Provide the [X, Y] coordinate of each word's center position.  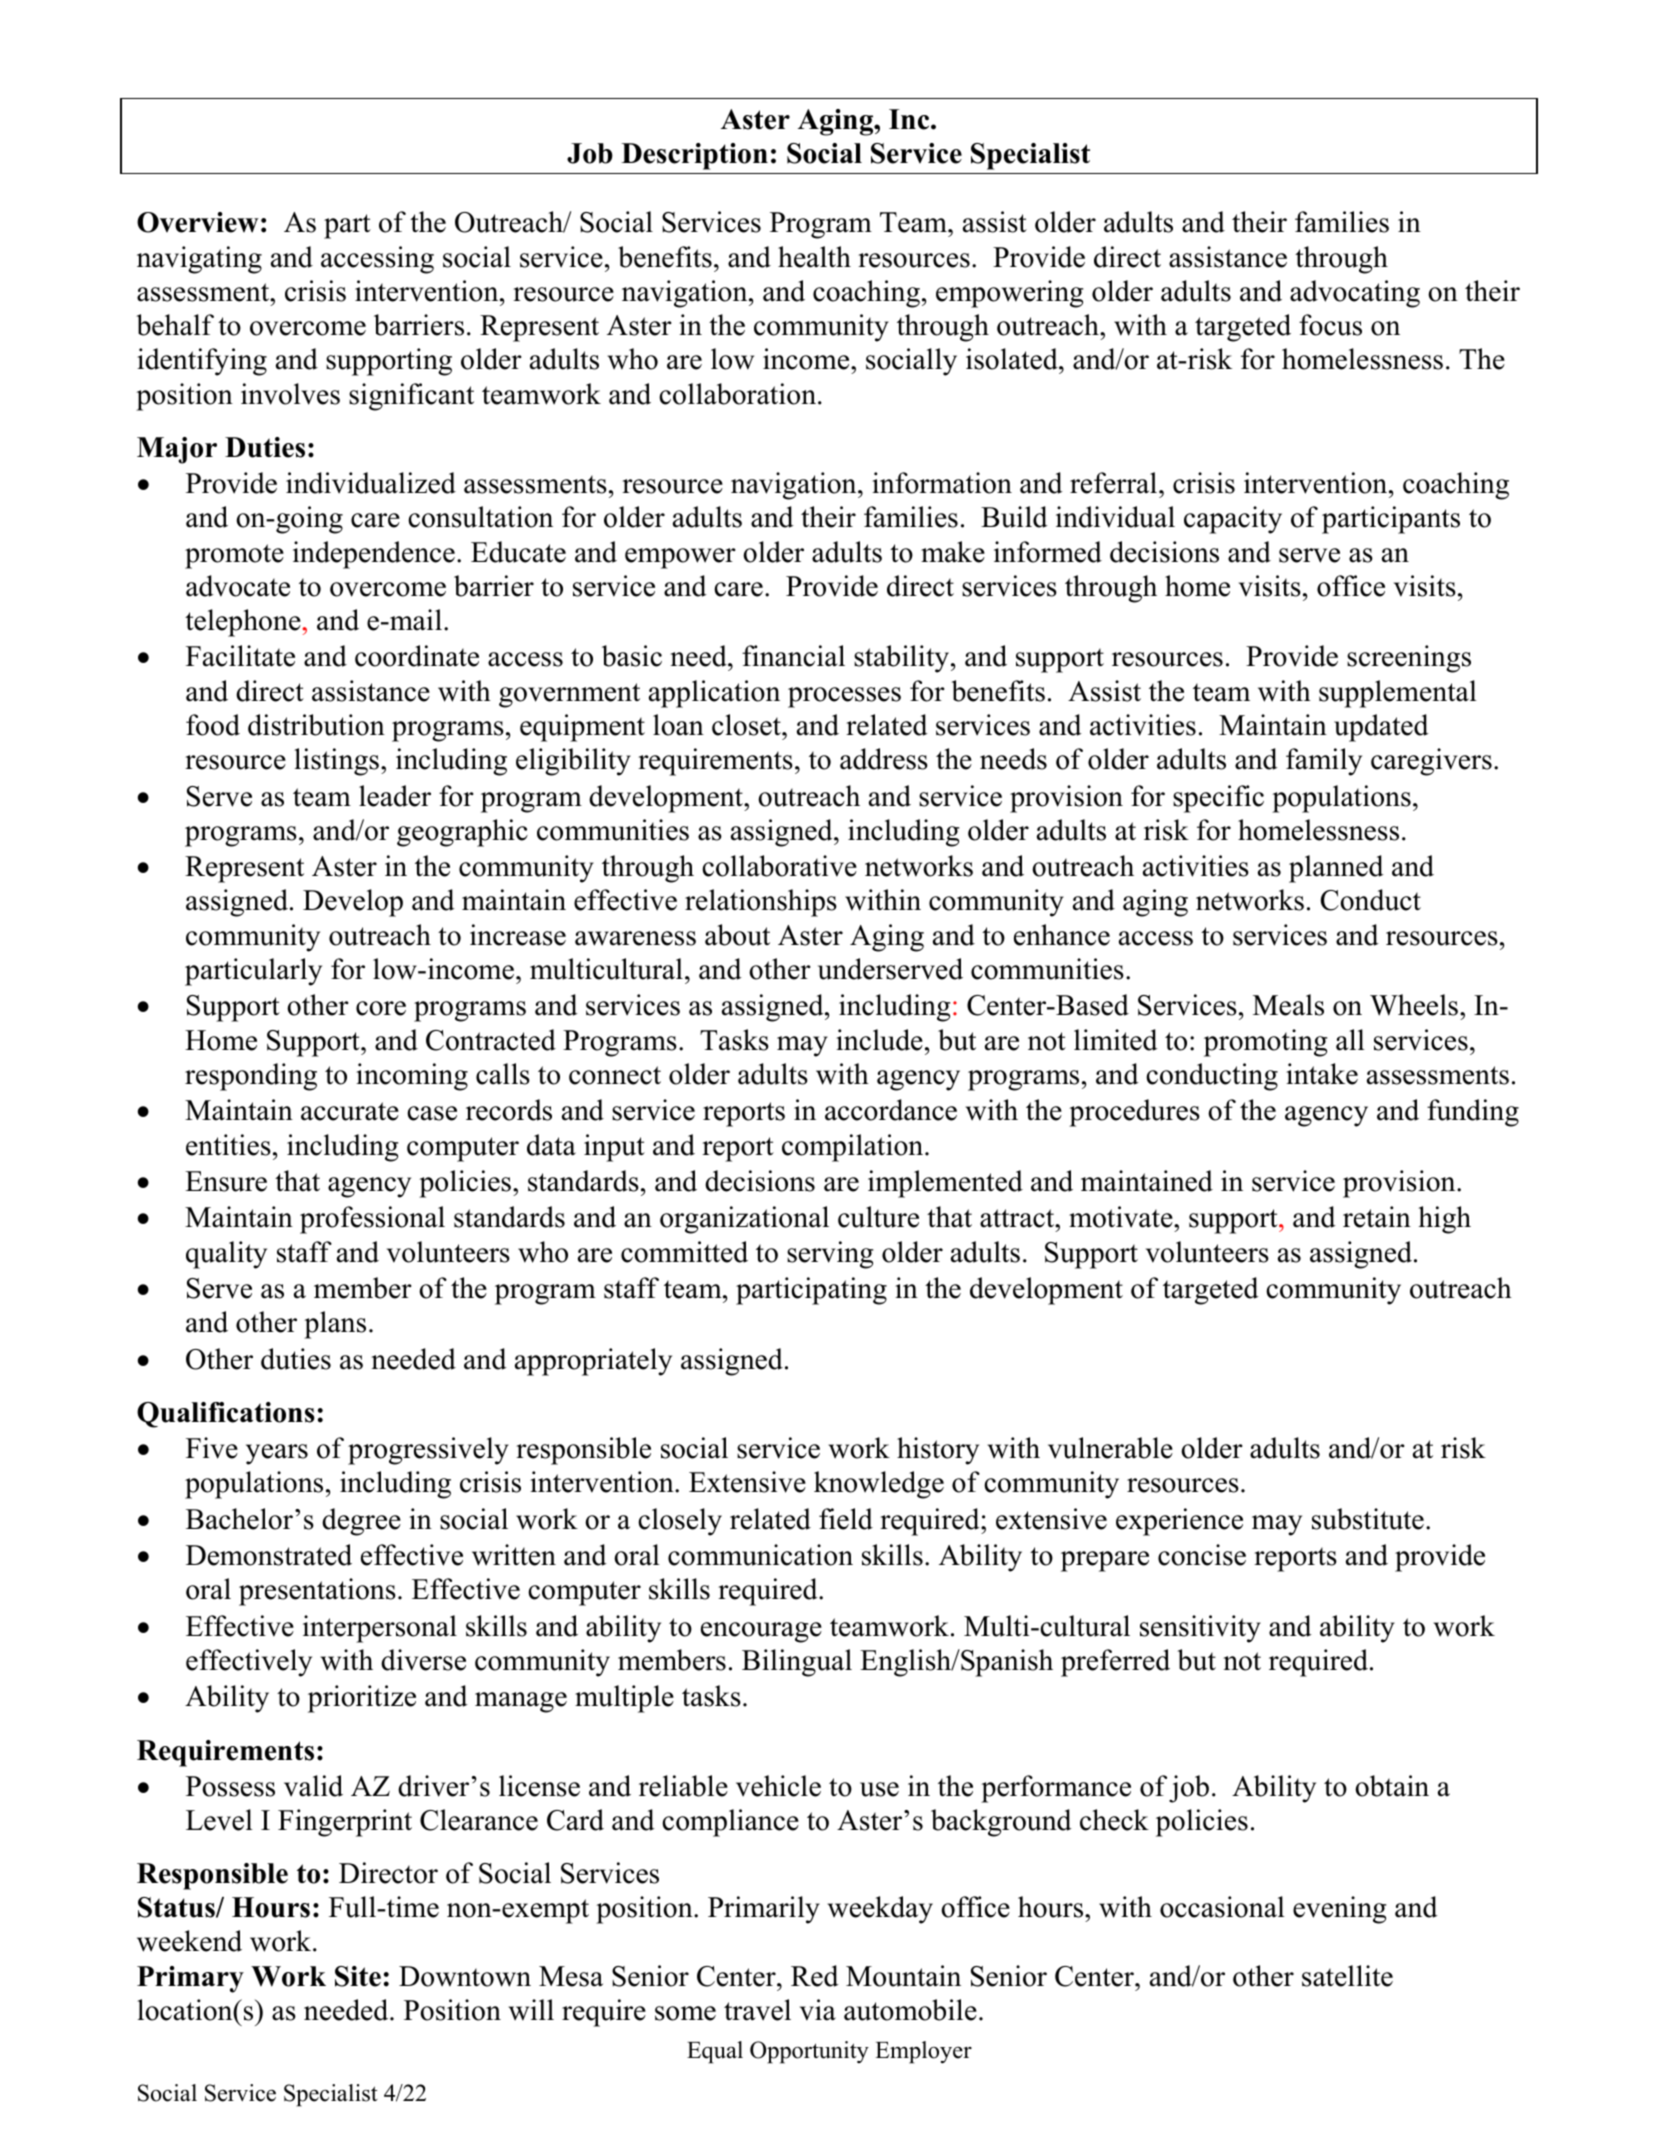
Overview [198, 222]
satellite [1347, 1976]
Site [358, 1976]
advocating [1355, 294]
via [818, 2010]
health [814, 257]
